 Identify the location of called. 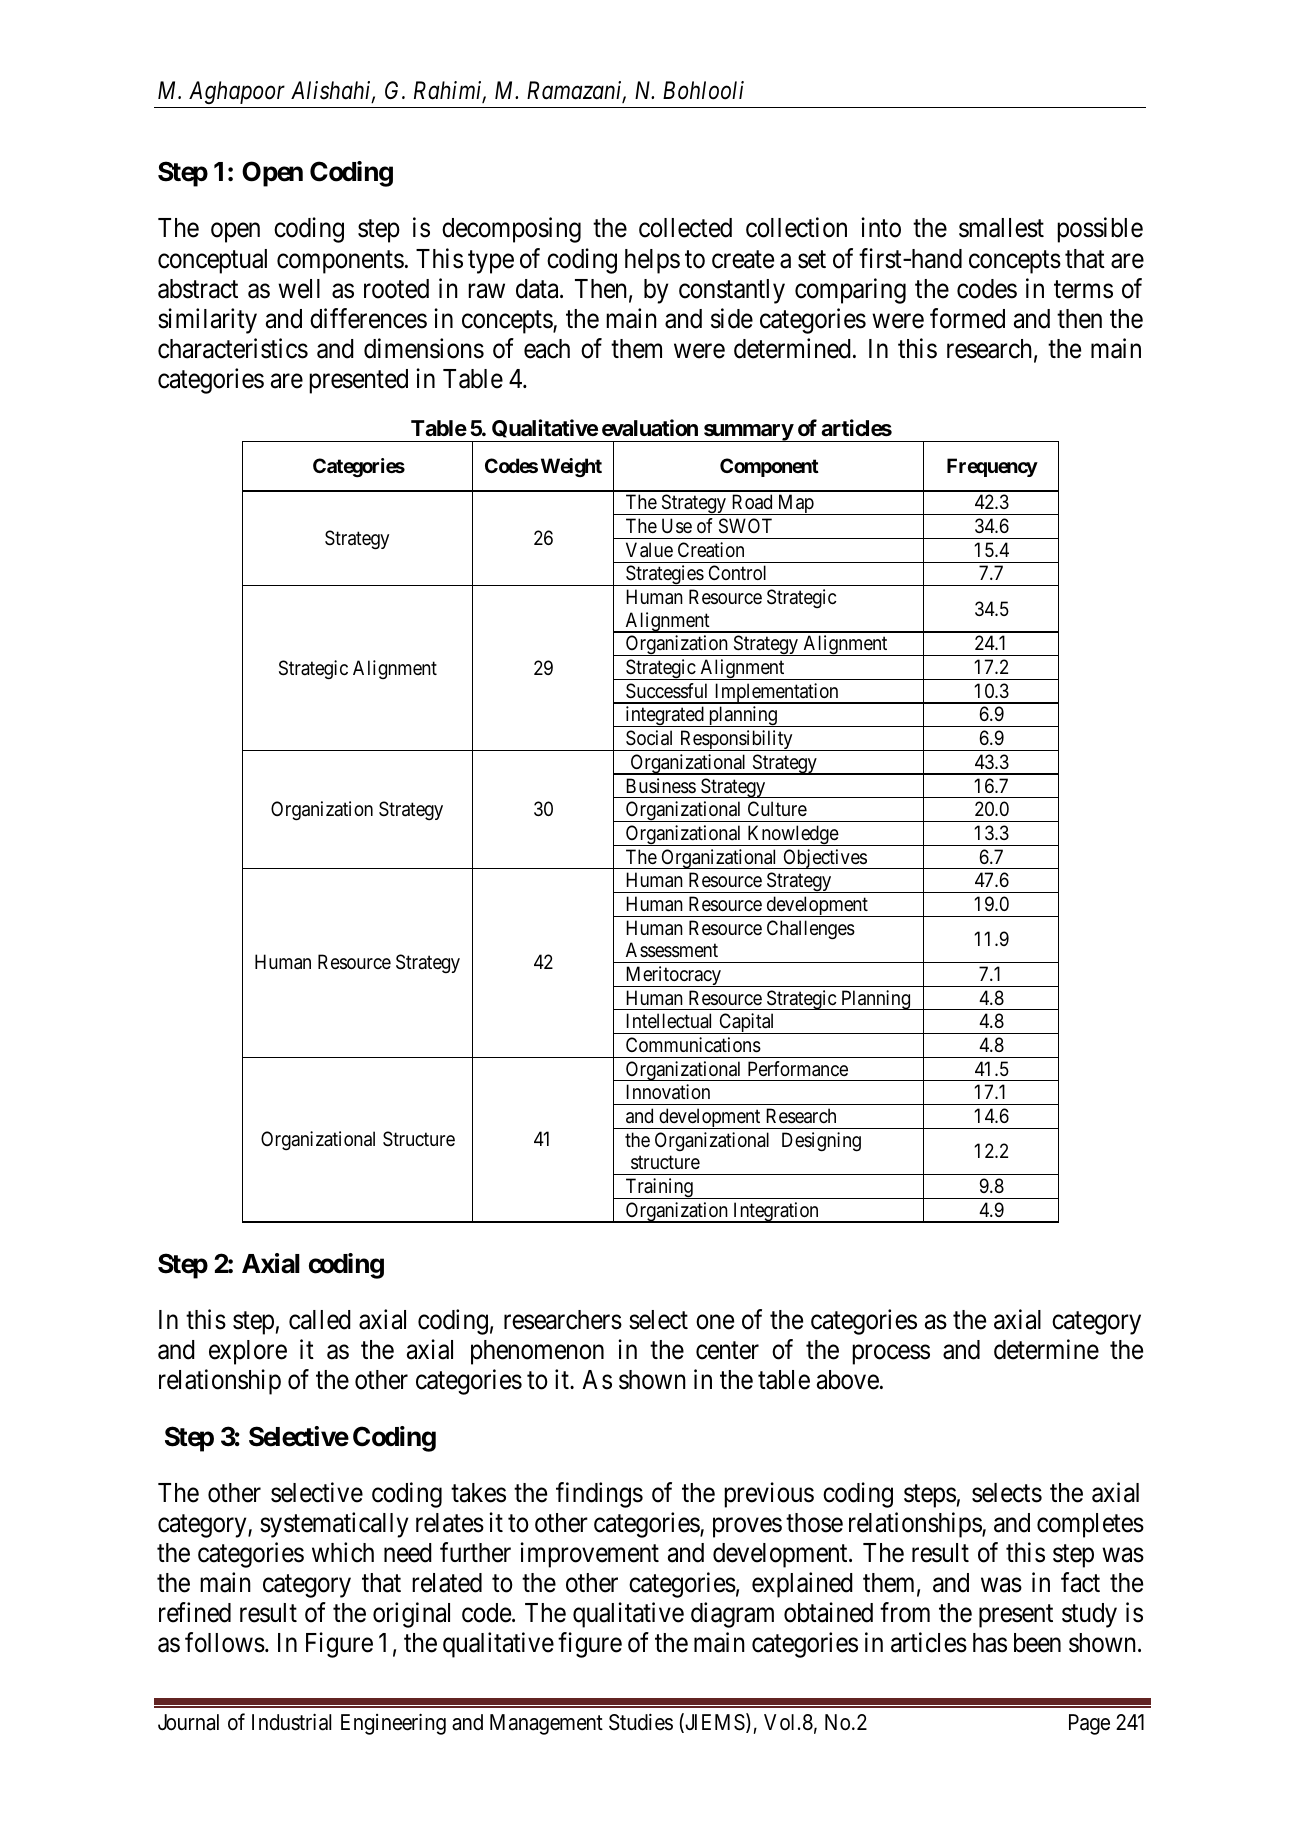
(320, 1320).
